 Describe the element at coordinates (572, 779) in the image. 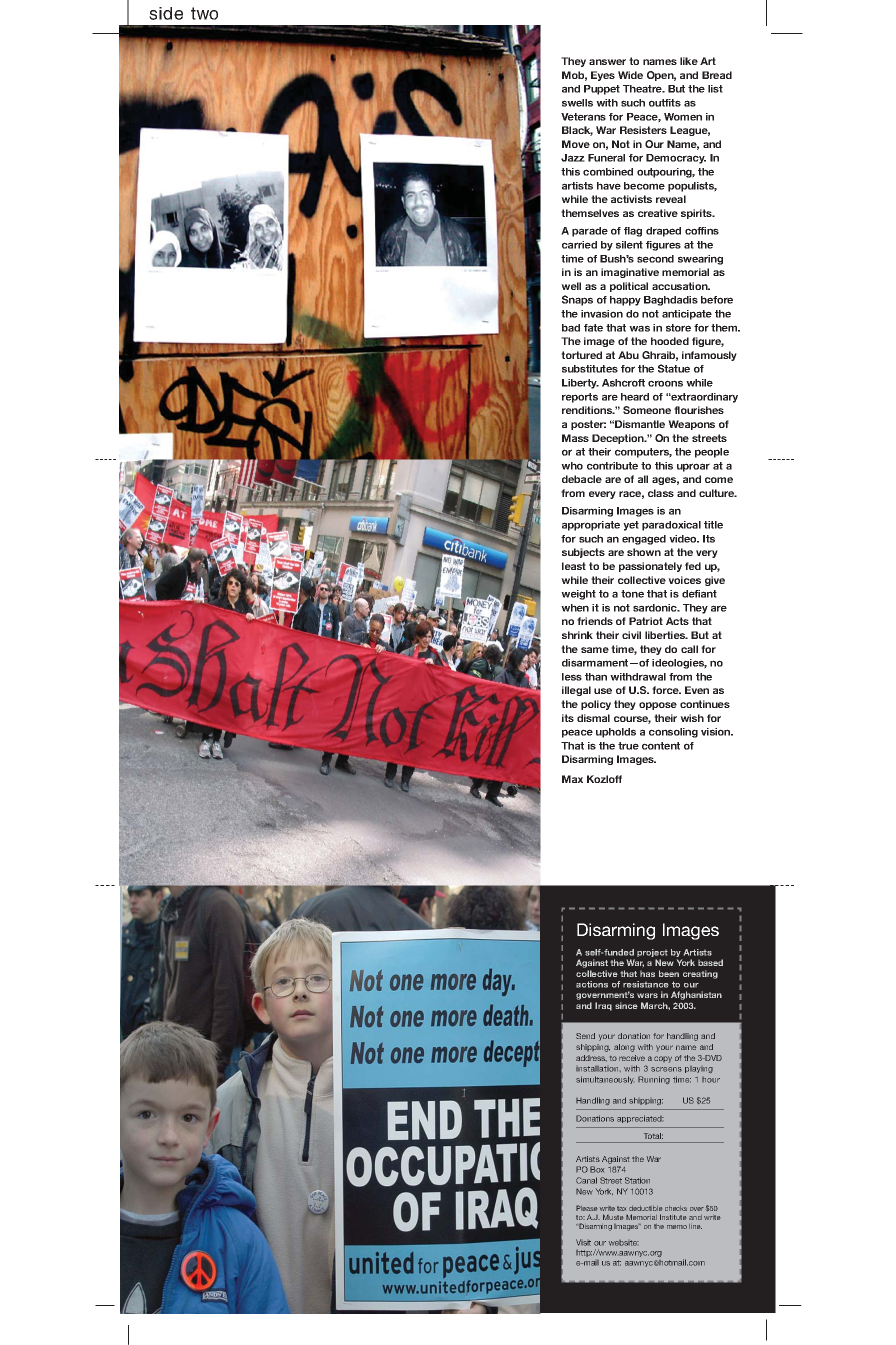

I see `Max` at that location.
